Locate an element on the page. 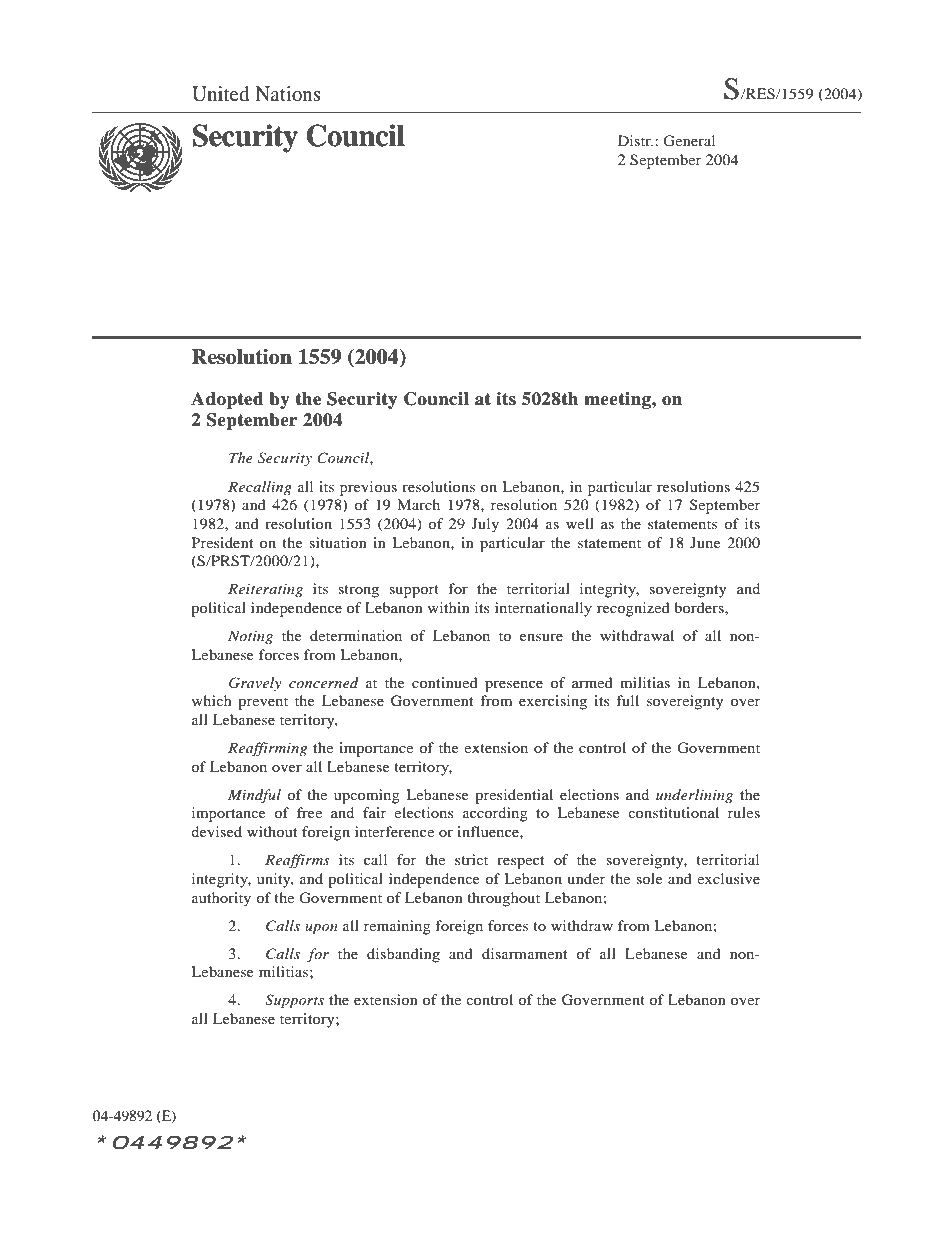 The image size is (952, 1233). meeting is located at coordinates (618, 400).
